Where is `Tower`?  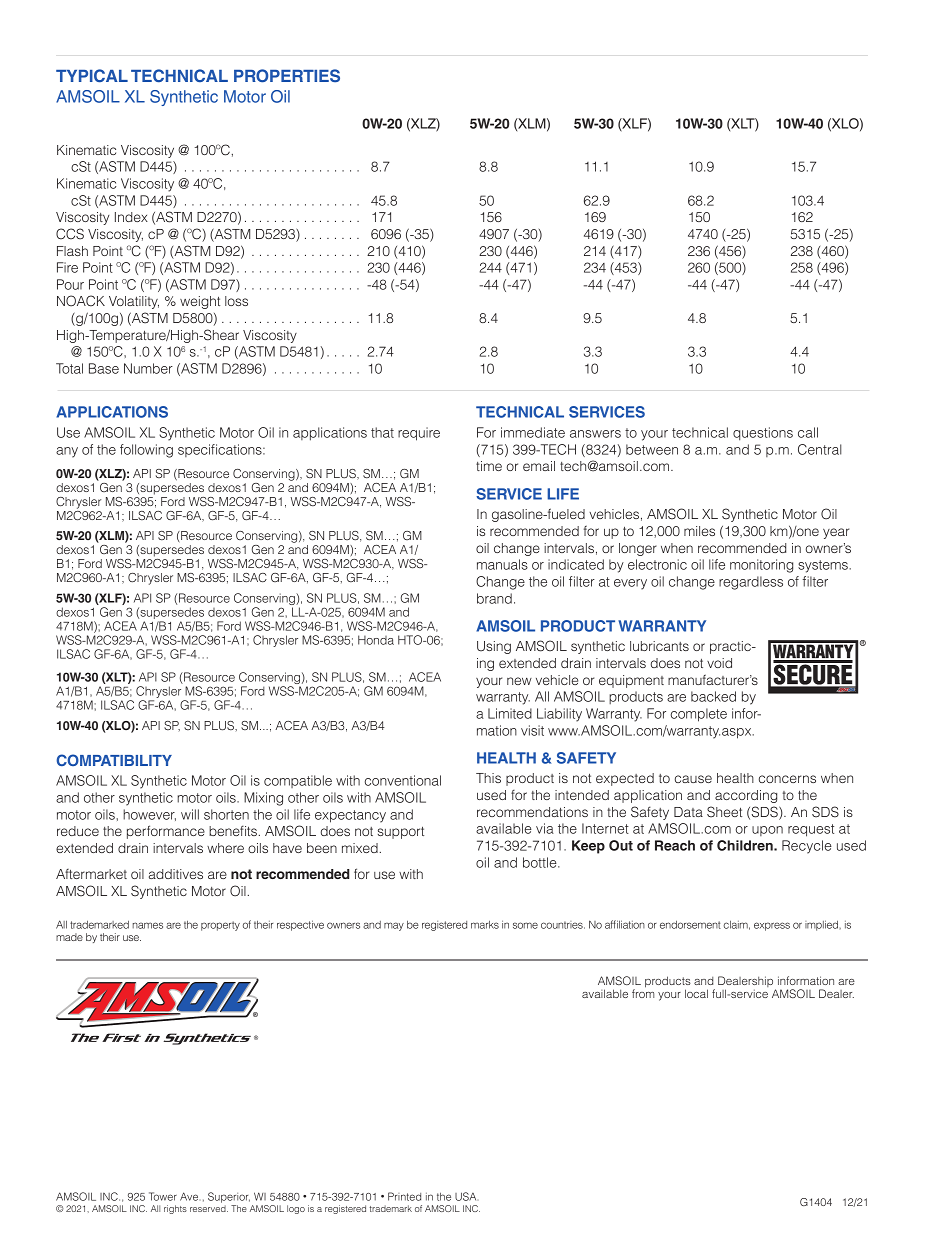
Tower is located at coordinates (163, 1196).
